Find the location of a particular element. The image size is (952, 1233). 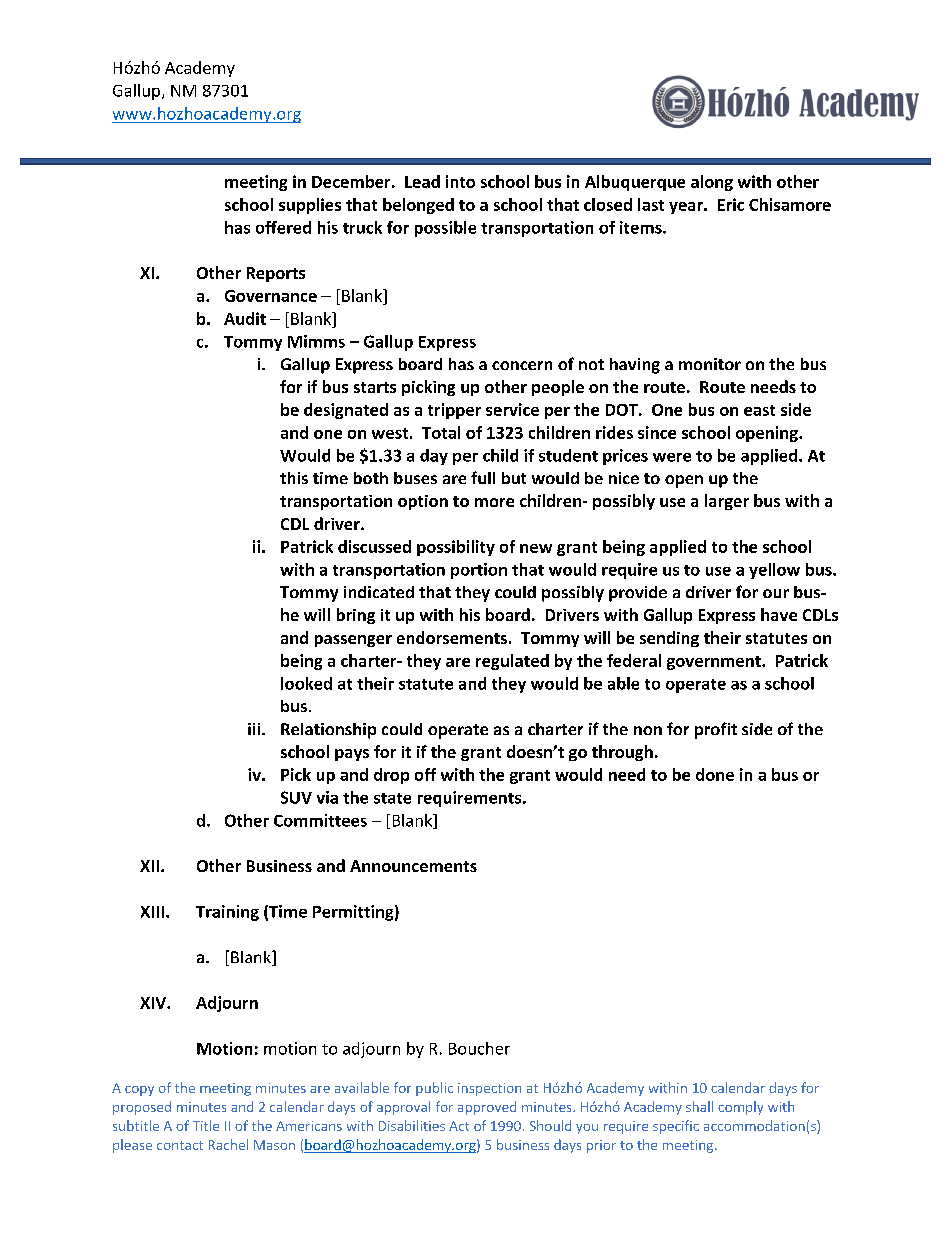

Announcements is located at coordinates (413, 866).
